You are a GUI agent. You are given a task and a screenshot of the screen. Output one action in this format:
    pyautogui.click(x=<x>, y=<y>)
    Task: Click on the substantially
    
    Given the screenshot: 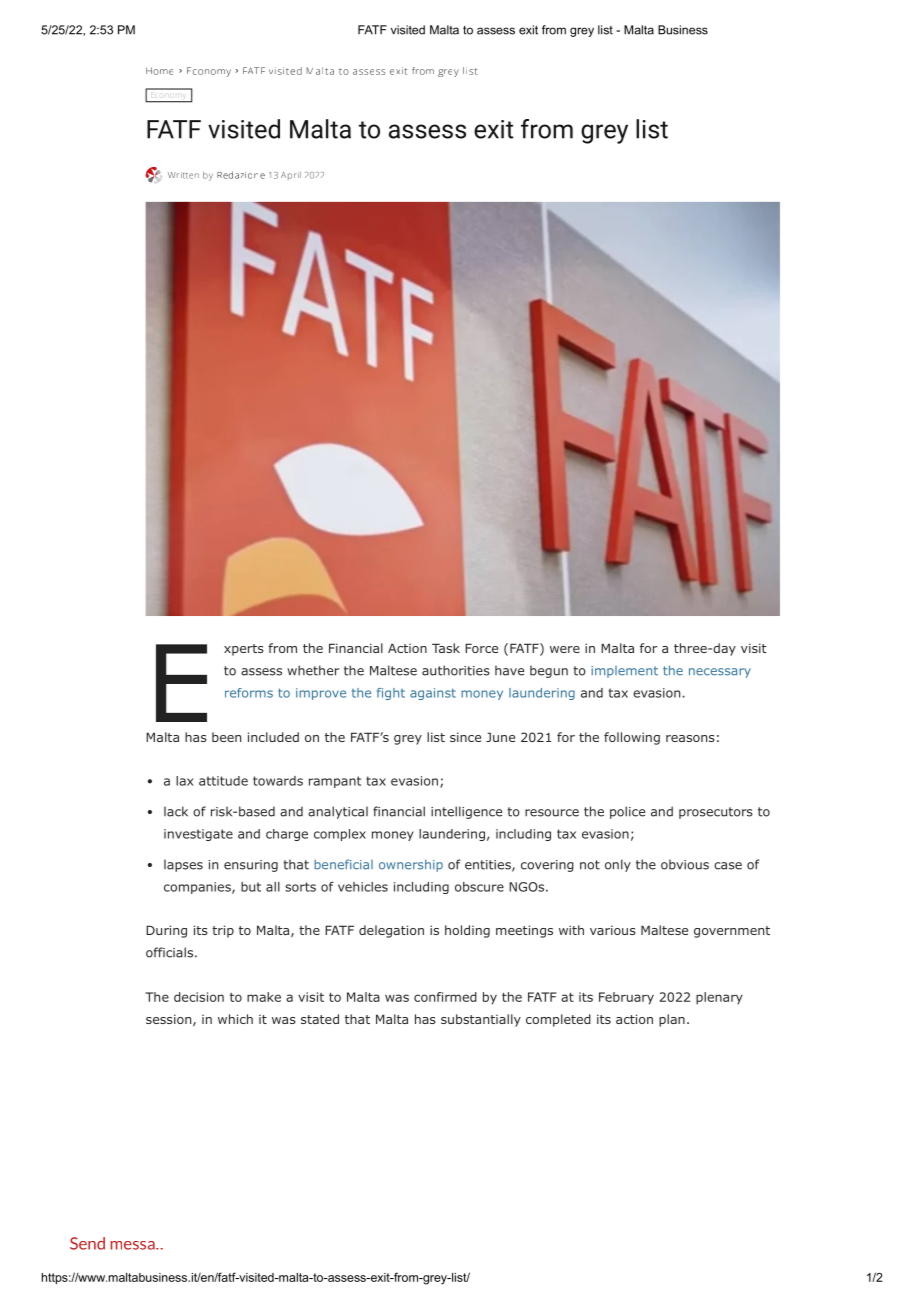 What is the action you would take?
    pyautogui.click(x=481, y=1020)
